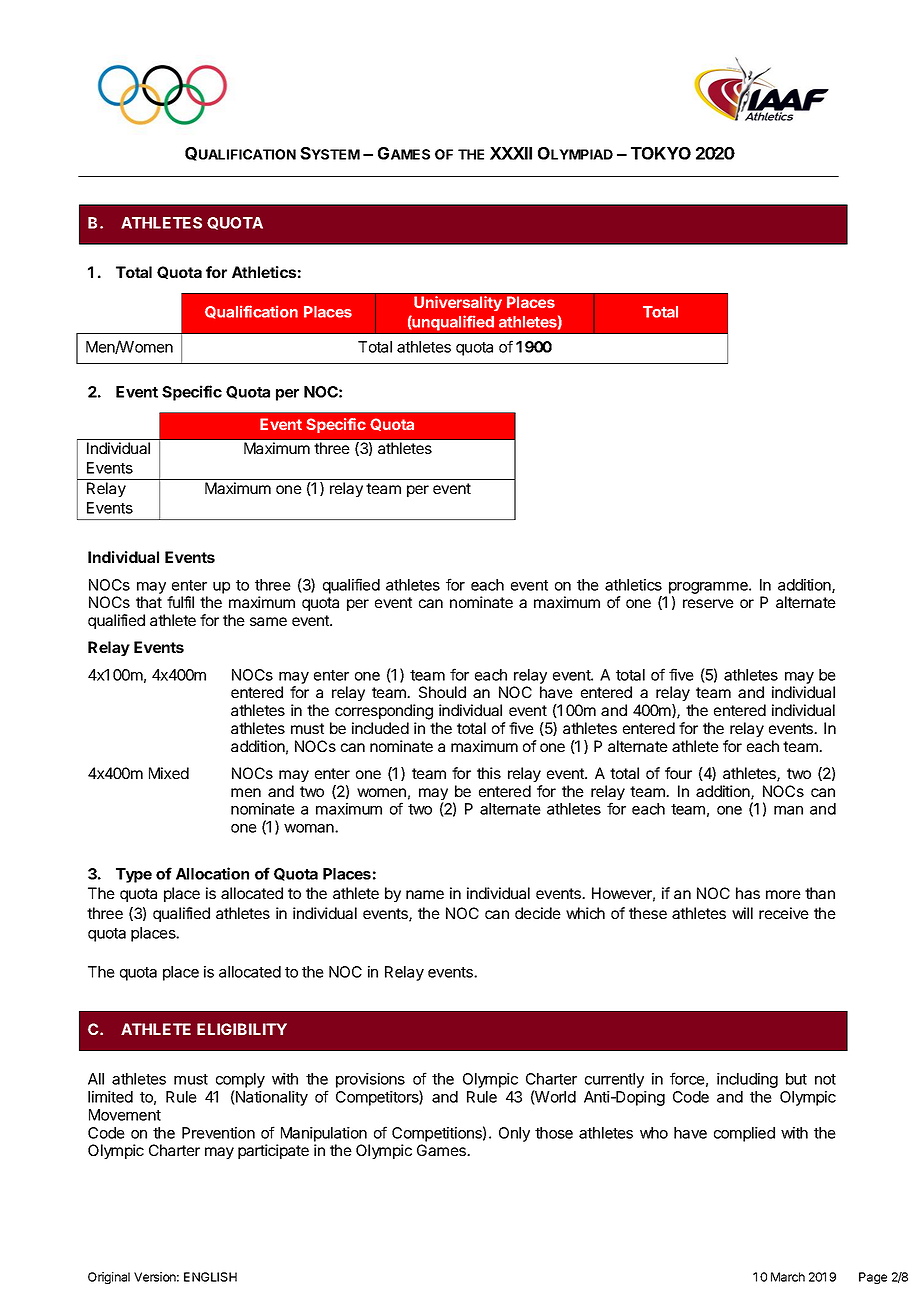 This screenshot has height=1308, width=924. I want to click on Should, so click(442, 692).
